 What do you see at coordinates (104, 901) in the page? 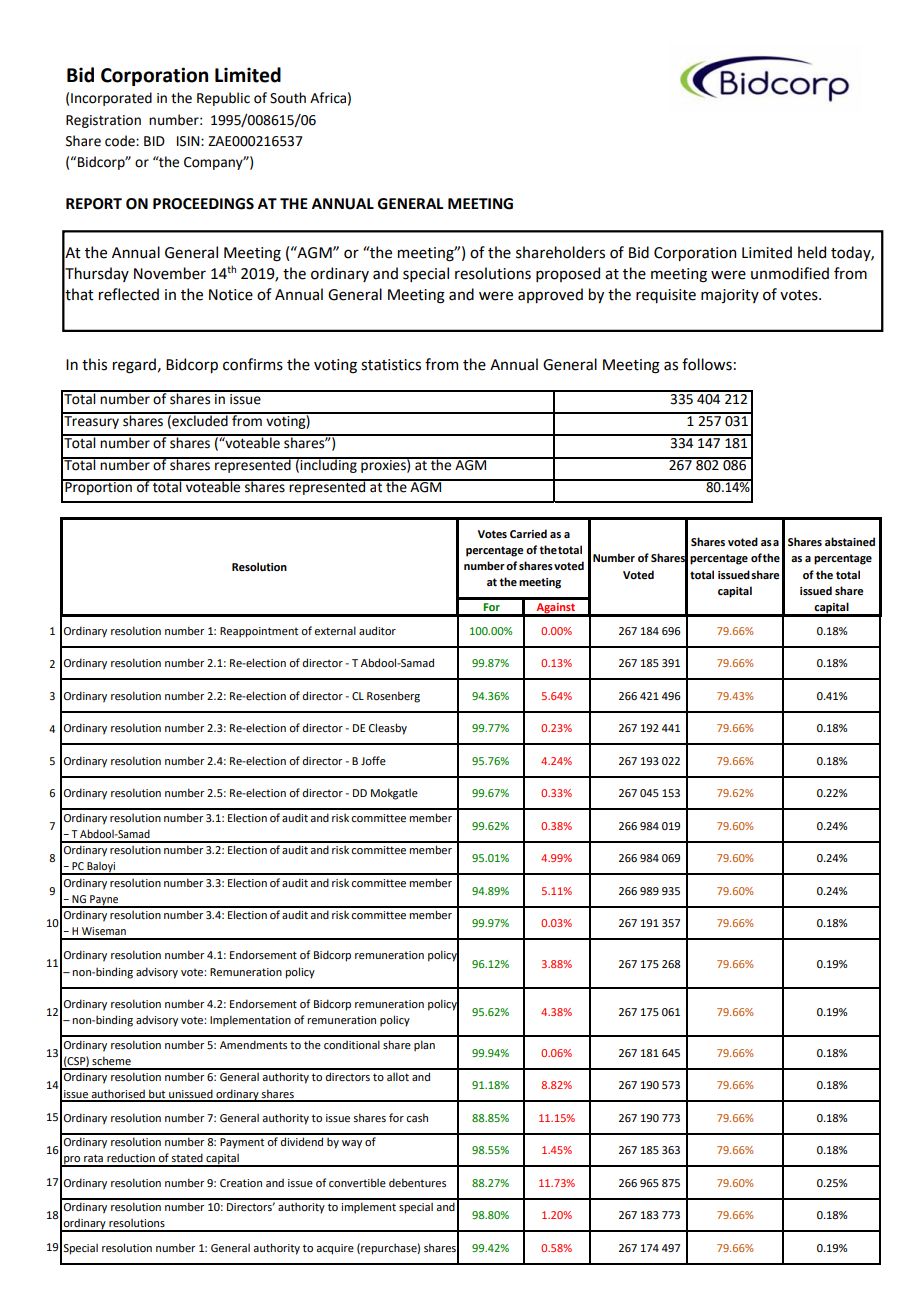
I see `Payne` at bounding box center [104, 901].
